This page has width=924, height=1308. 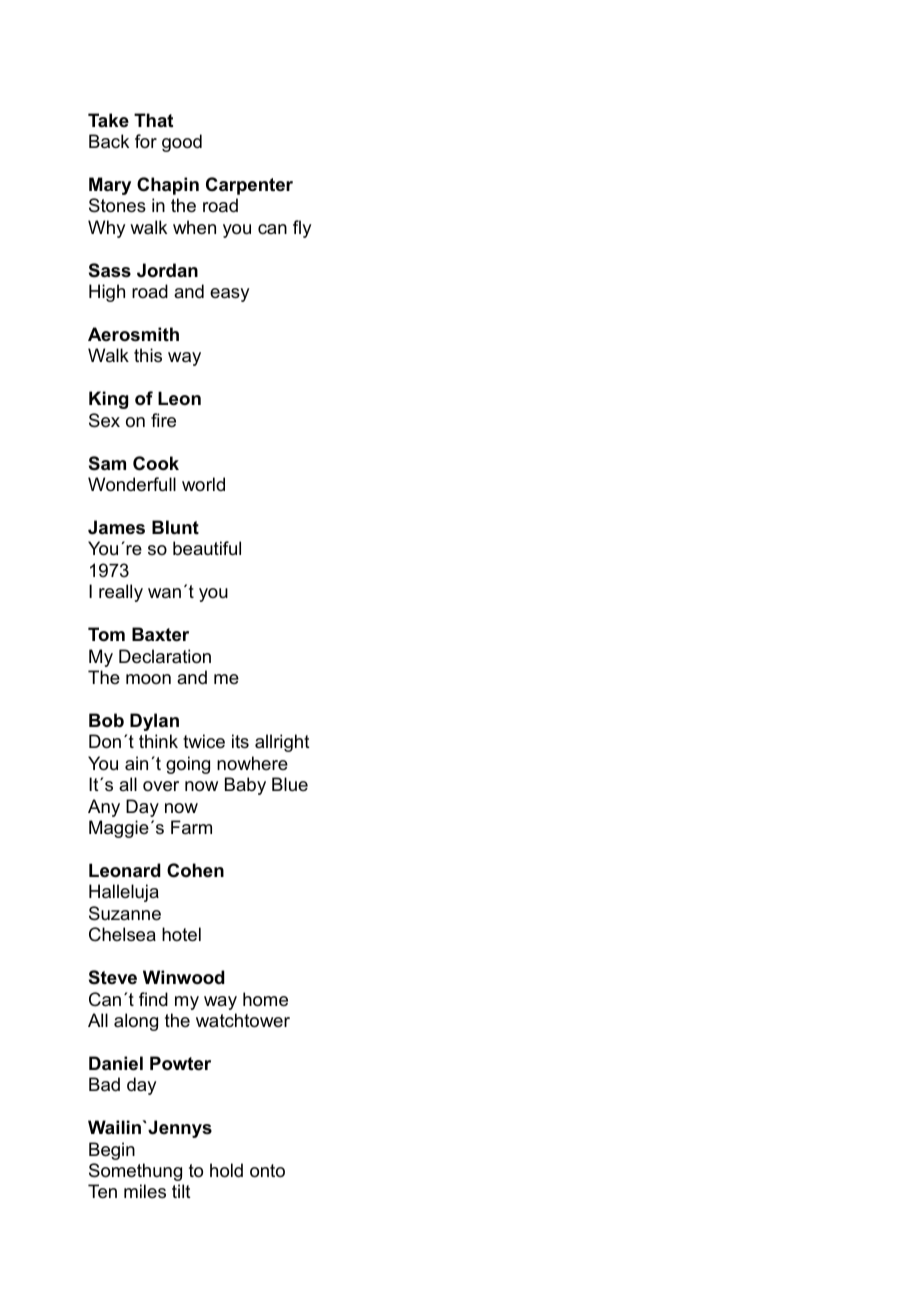 What do you see at coordinates (182, 143) in the page?
I see `good` at bounding box center [182, 143].
